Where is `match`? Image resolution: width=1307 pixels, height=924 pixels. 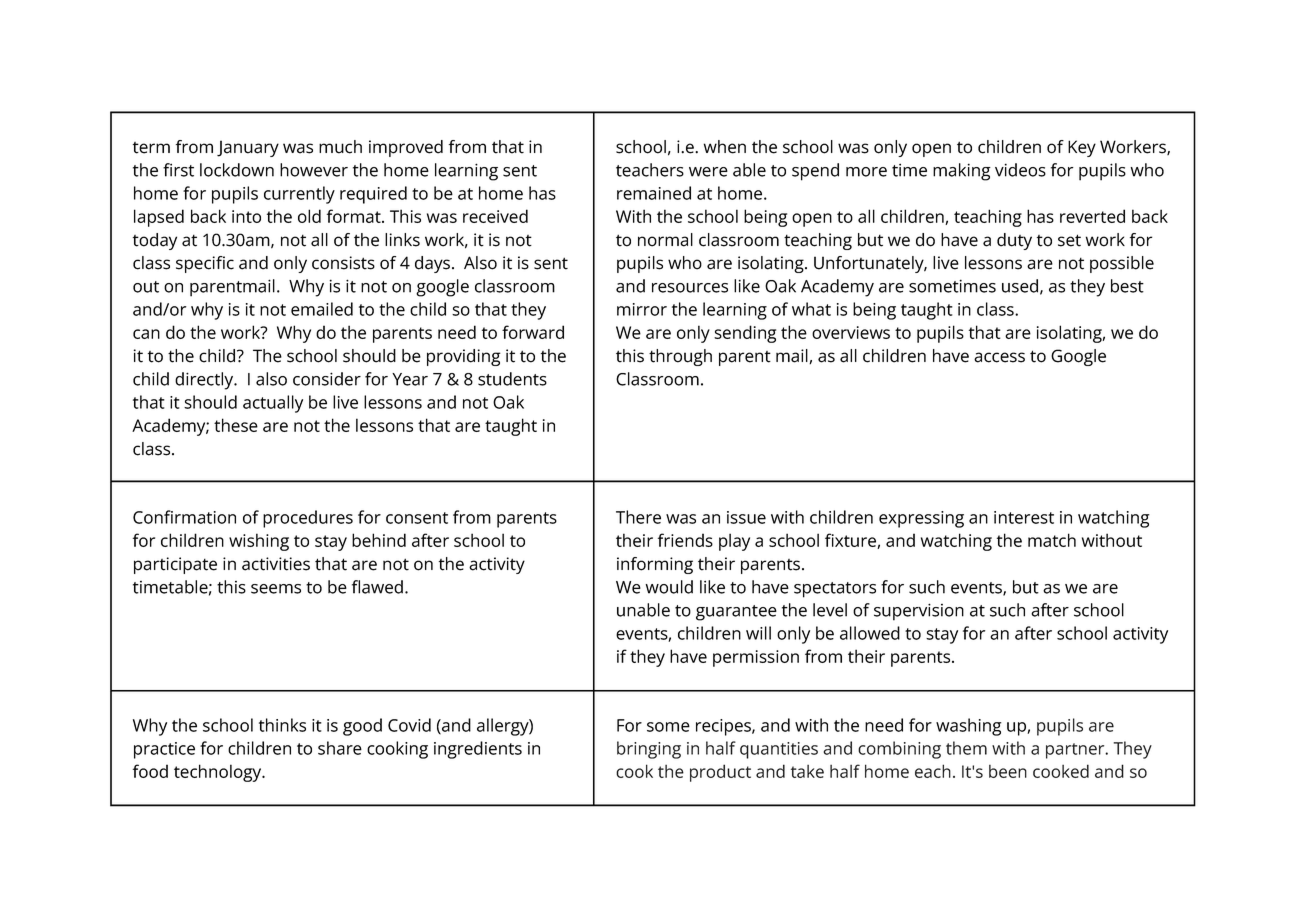
match is located at coordinates (1052, 540).
